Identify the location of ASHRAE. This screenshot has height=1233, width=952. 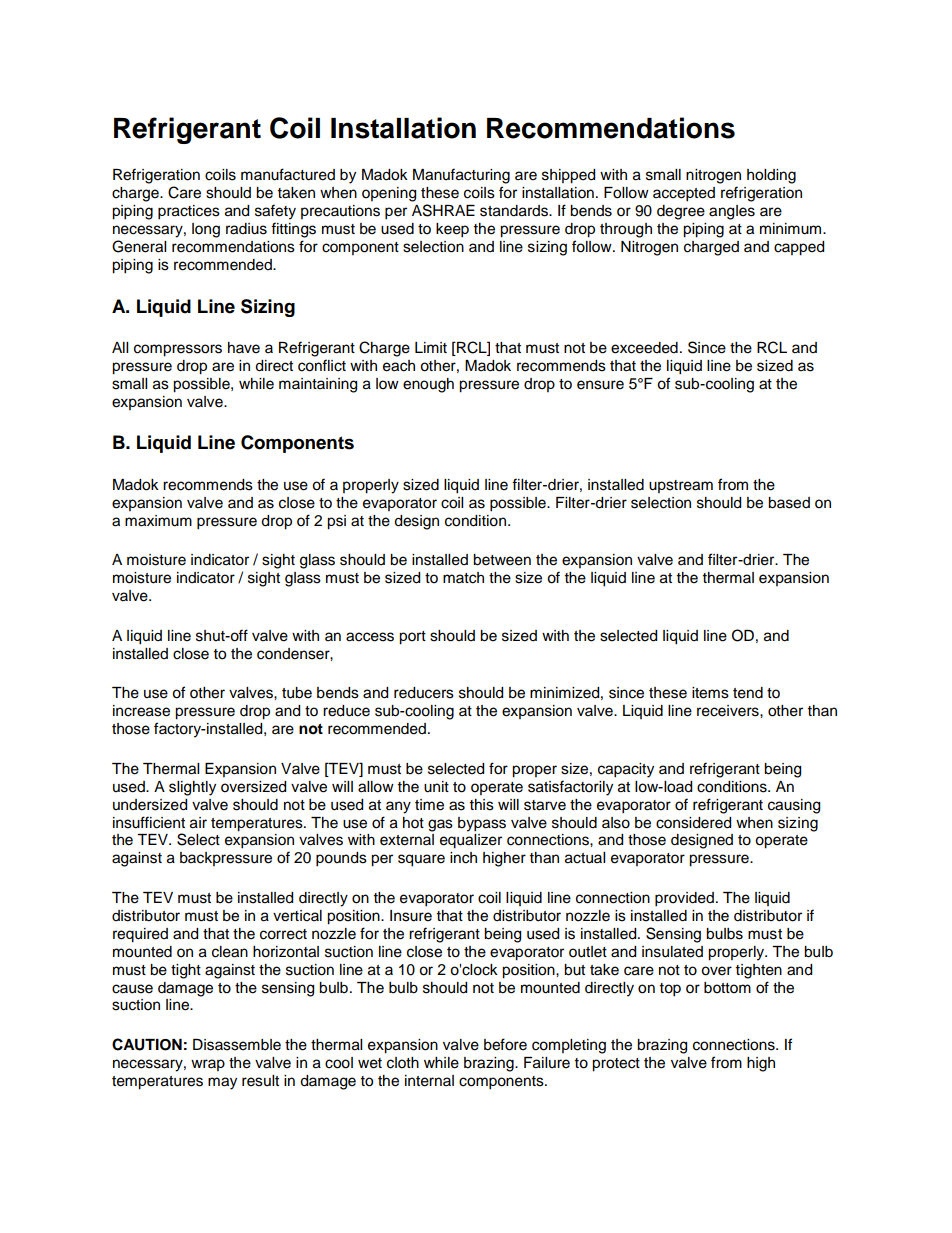
(443, 210).
